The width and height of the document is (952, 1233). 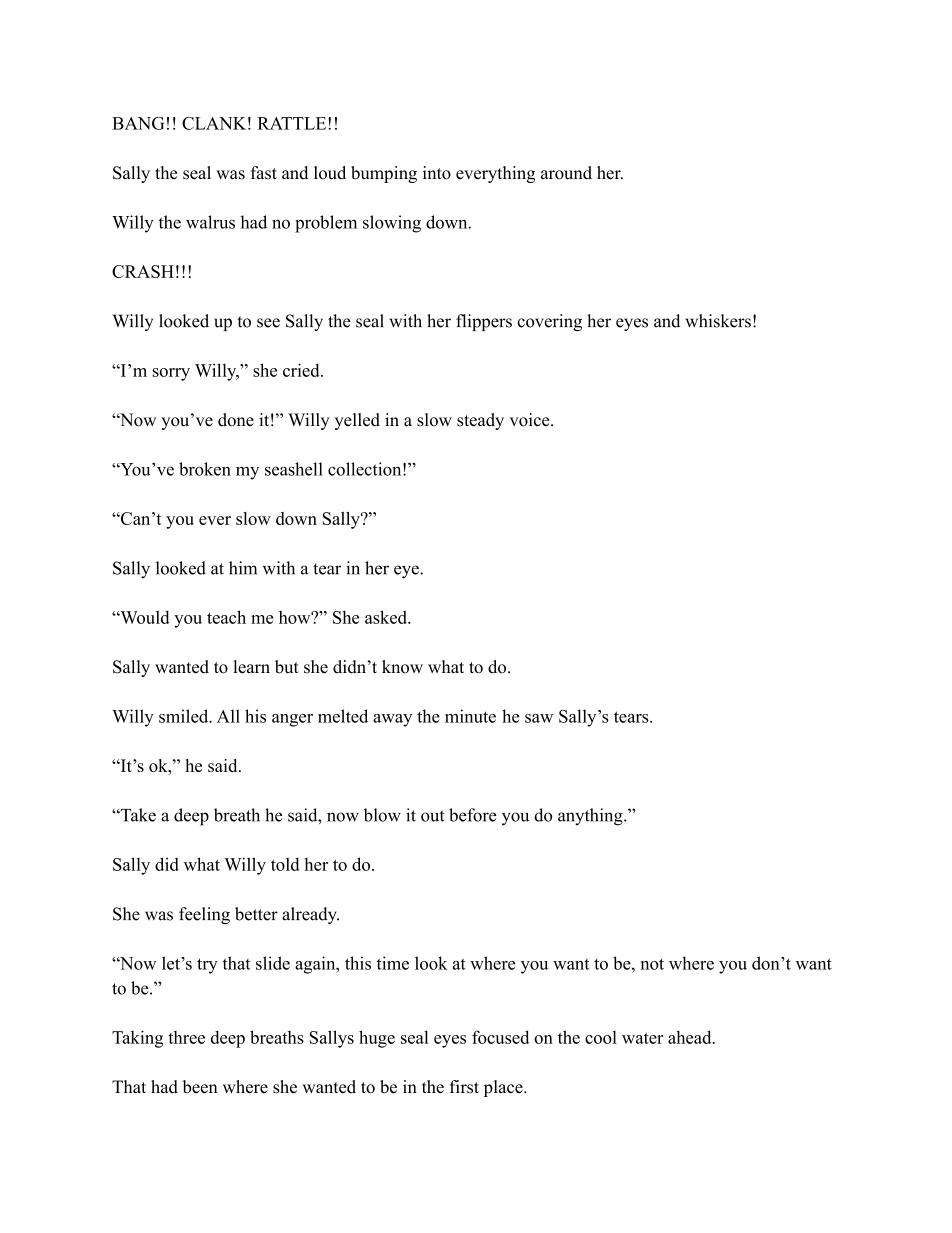 I want to click on huge, so click(x=377, y=1039).
